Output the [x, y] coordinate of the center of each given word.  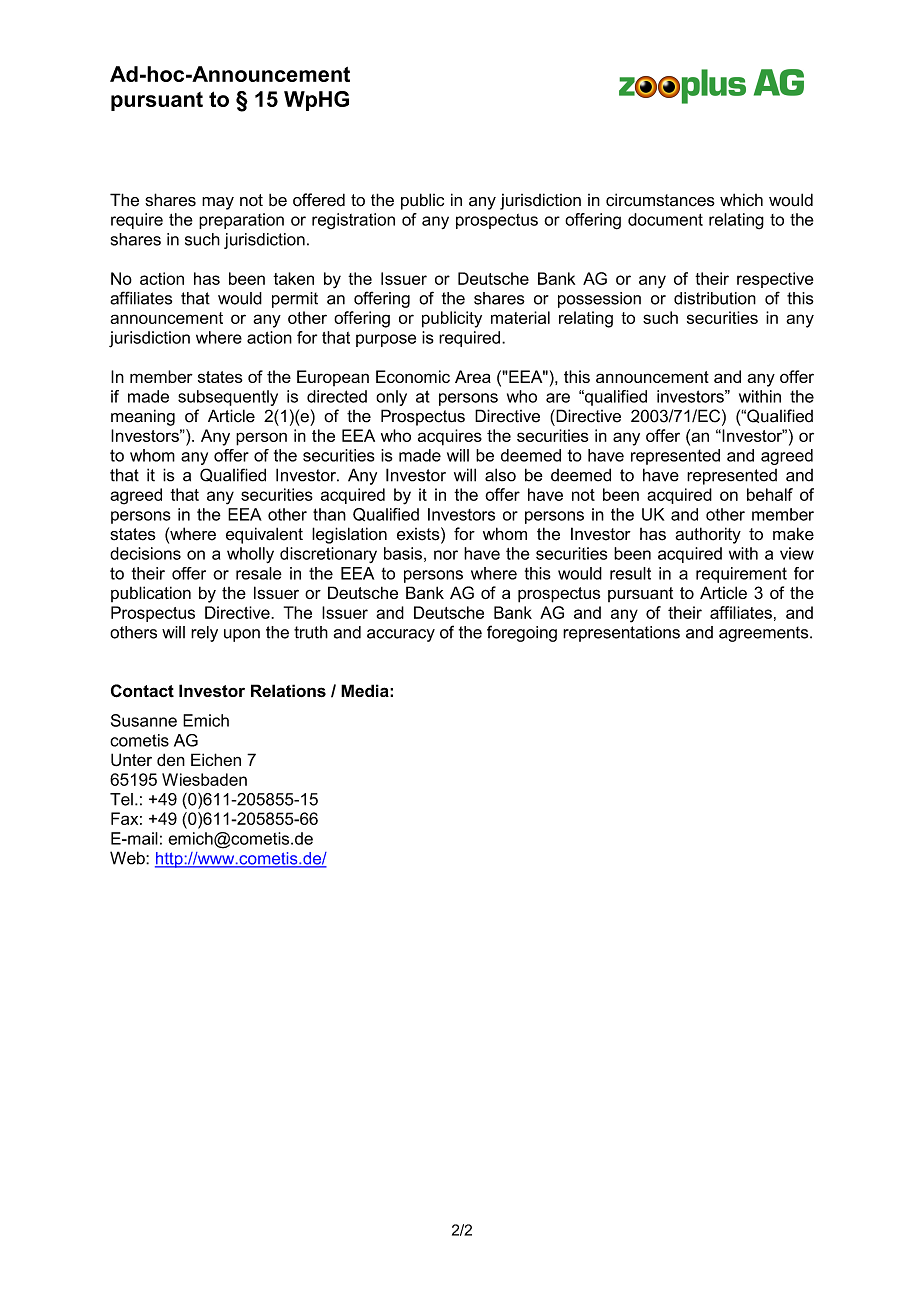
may [218, 203]
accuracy [401, 635]
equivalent [264, 535]
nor [446, 555]
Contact [142, 691]
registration [353, 221]
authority [708, 535]
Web [128, 858]
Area [473, 376]
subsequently [228, 398]
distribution [715, 298]
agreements [765, 634]
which [741, 200]
